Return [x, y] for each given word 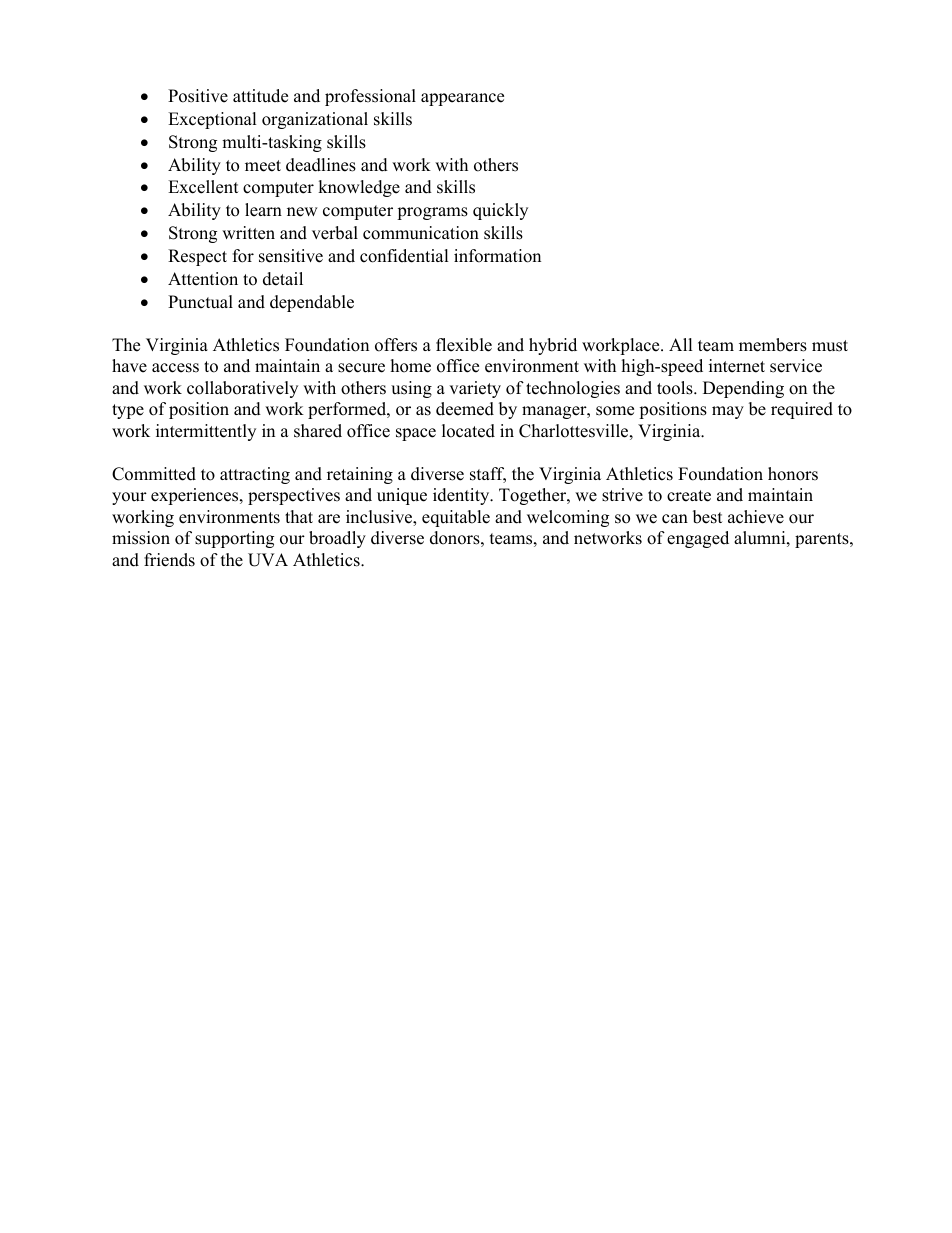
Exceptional [212, 120]
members [773, 345]
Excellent [203, 187]
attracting [255, 475]
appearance [462, 99]
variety [475, 389]
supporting [234, 539]
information [497, 256]
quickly [500, 211]
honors [793, 474]
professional [370, 97]
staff [488, 475]
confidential [404, 256]
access [175, 368]
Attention [203, 279]
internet [737, 366]
